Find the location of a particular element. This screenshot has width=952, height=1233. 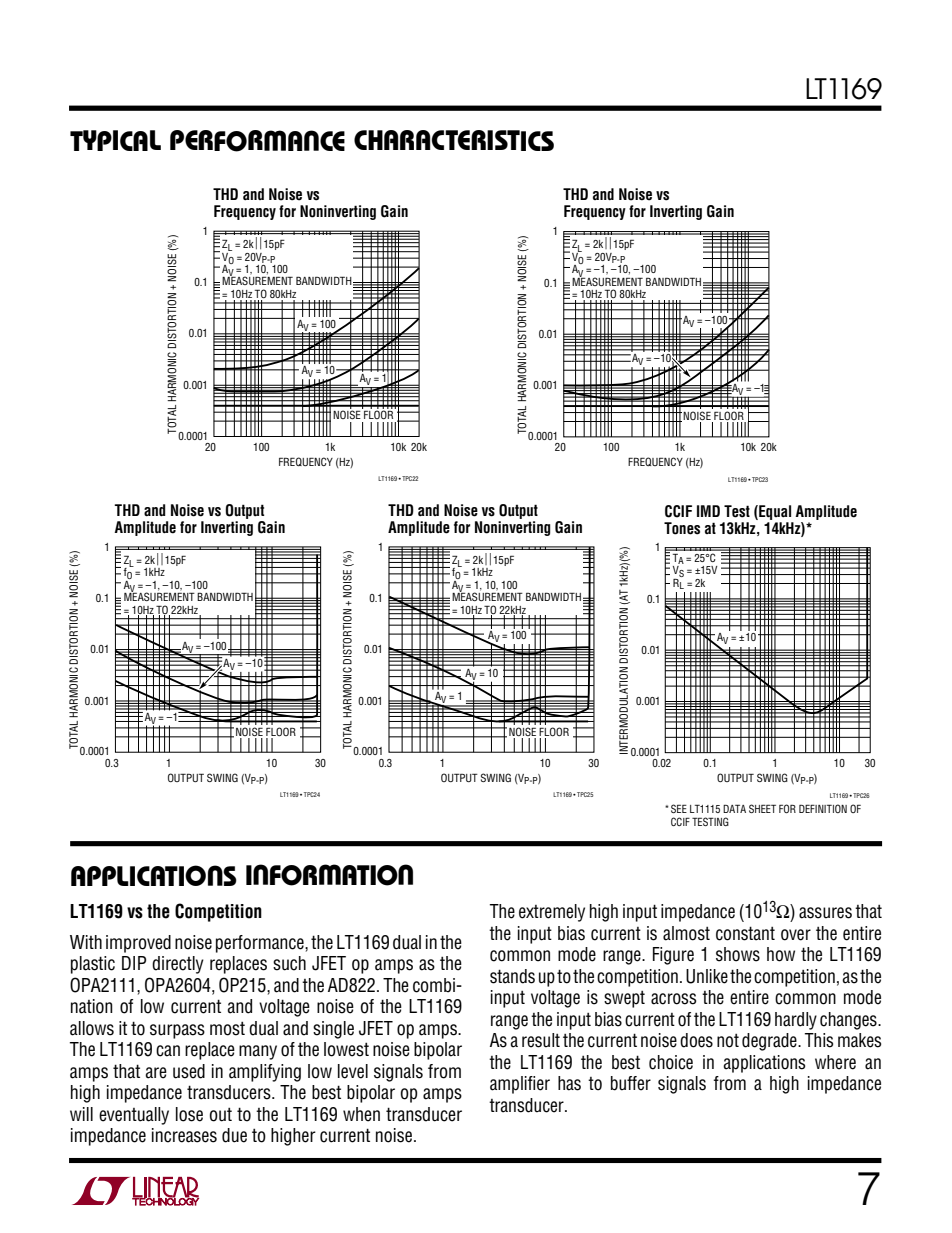

TYPICAL is located at coordinates (115, 140).
